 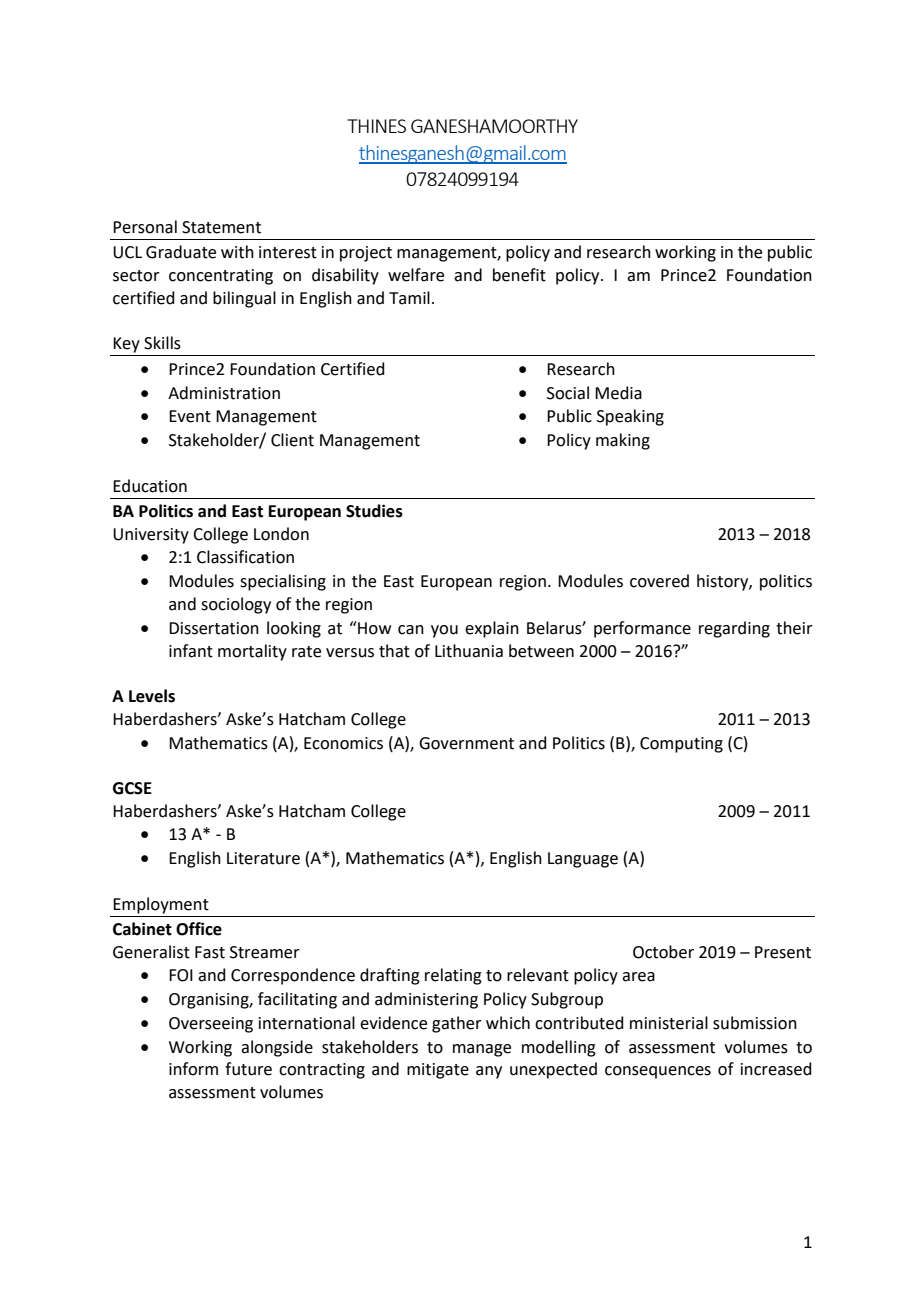 What do you see at coordinates (374, 511) in the image?
I see `Studies` at bounding box center [374, 511].
